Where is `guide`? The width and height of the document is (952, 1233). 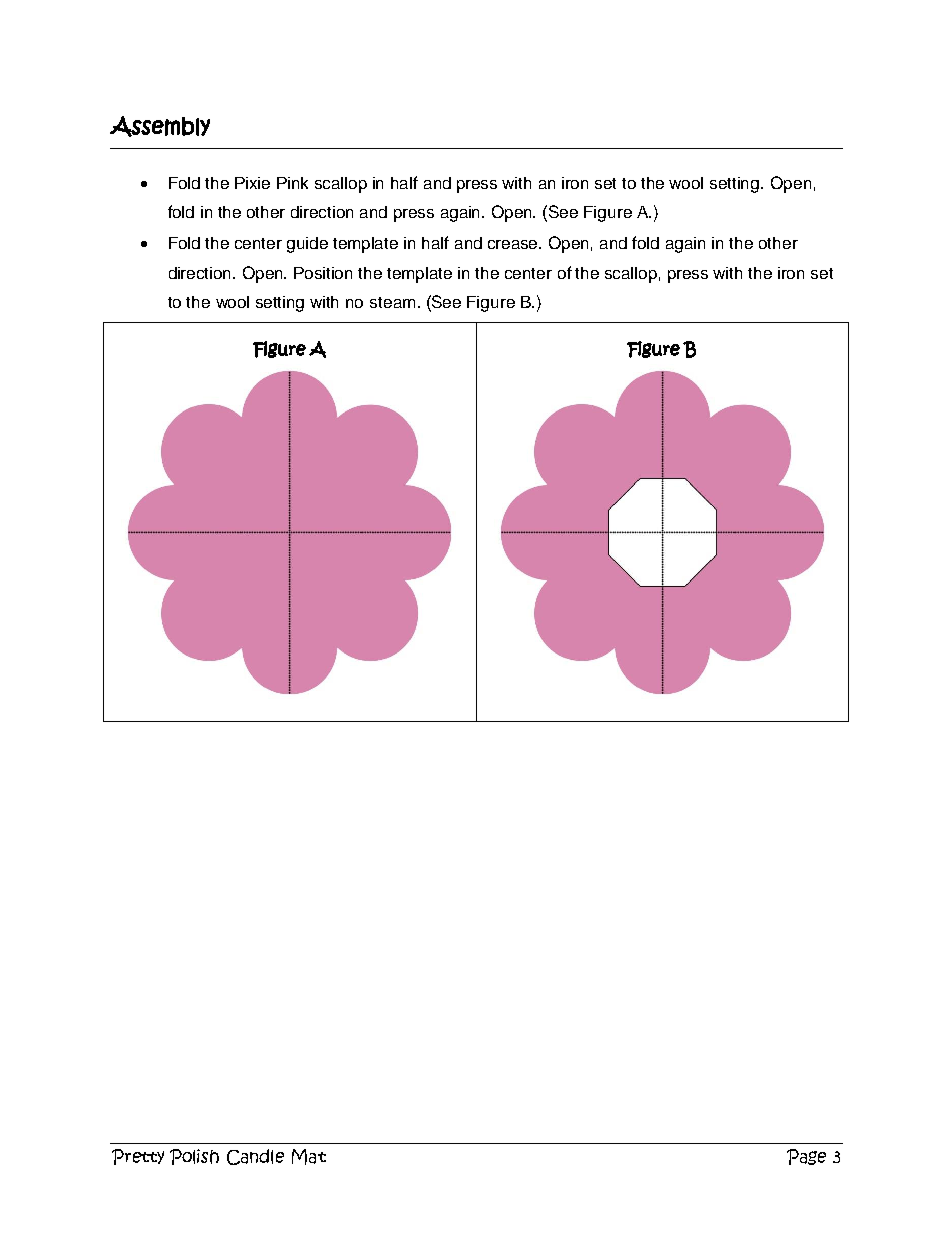 guide is located at coordinates (307, 245).
